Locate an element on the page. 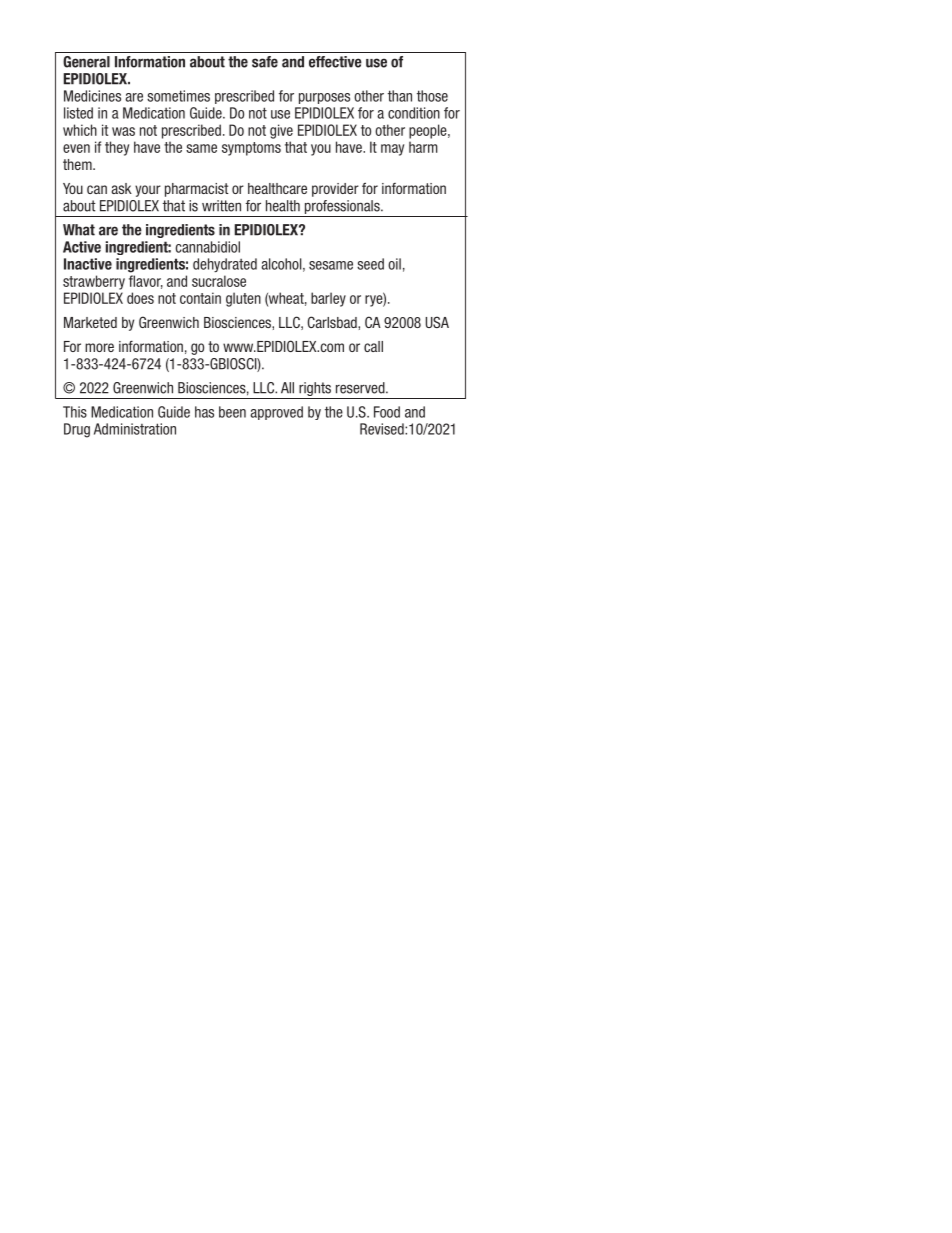 The height and width of the image is (1233, 952). General is located at coordinates (86, 62).
